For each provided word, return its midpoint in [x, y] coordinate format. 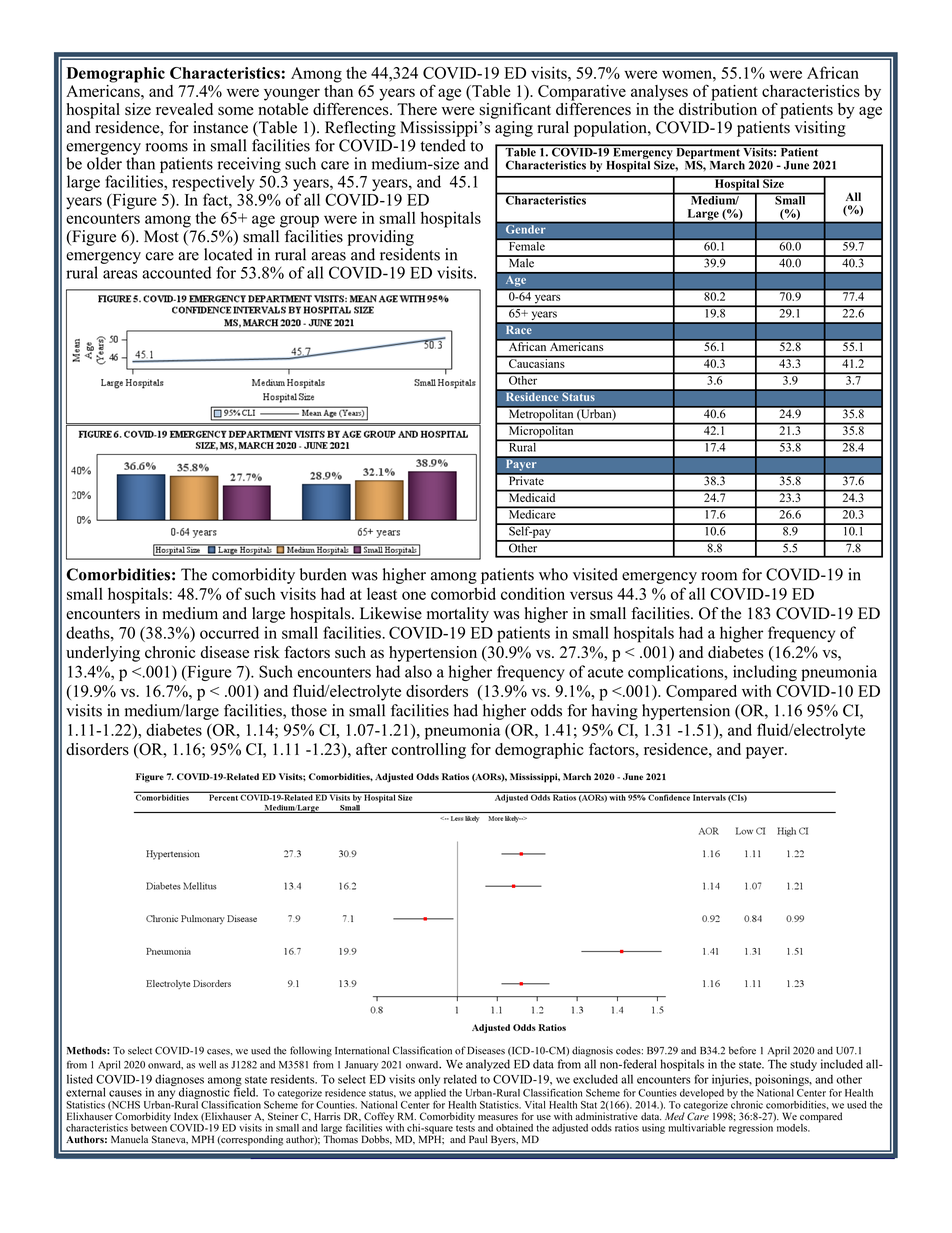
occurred [229, 632]
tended [443, 145]
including [765, 673]
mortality [458, 615]
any [167, 1096]
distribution [718, 108]
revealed [184, 109]
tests [465, 1127]
